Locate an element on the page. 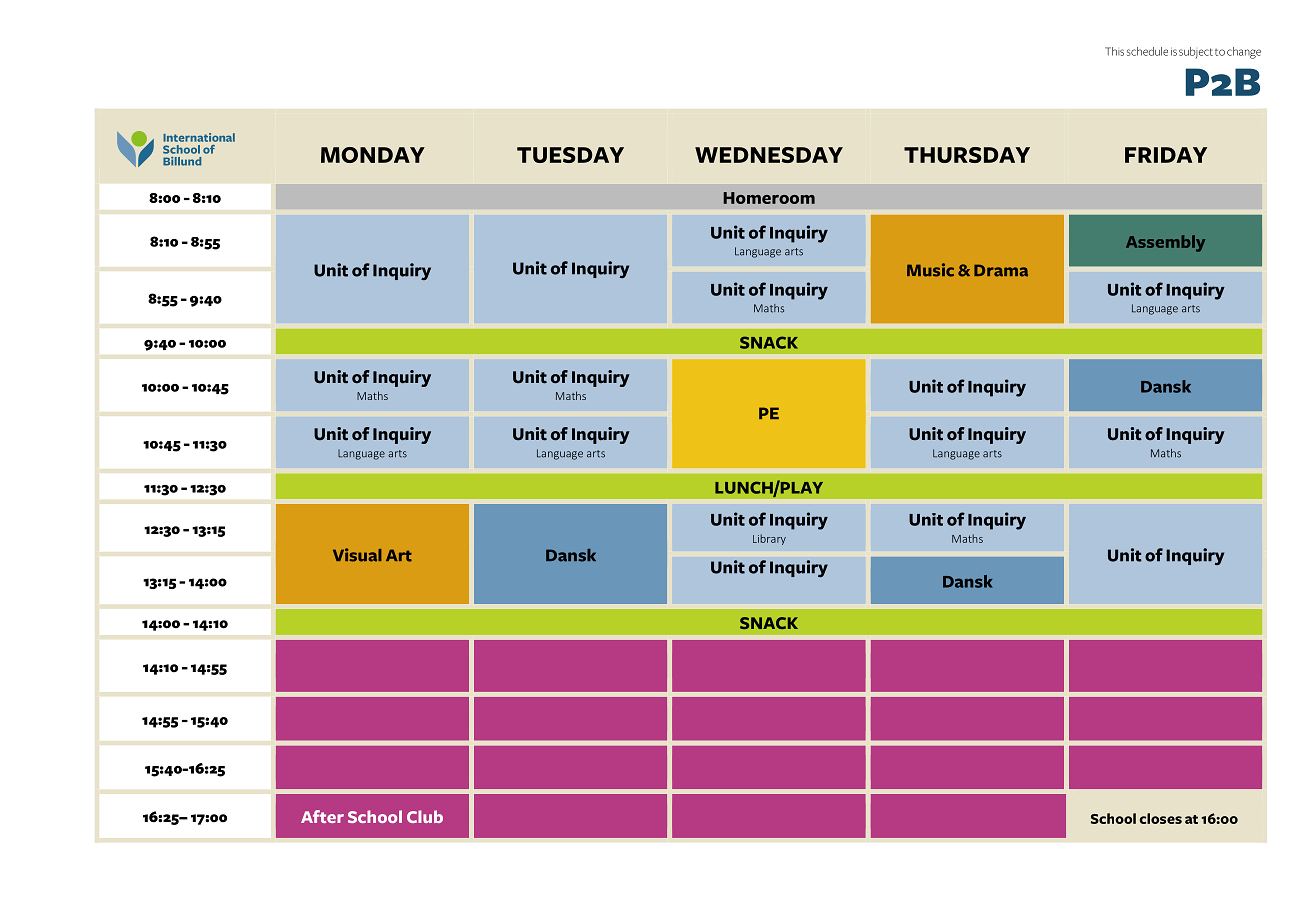  Library is located at coordinates (769, 539).
